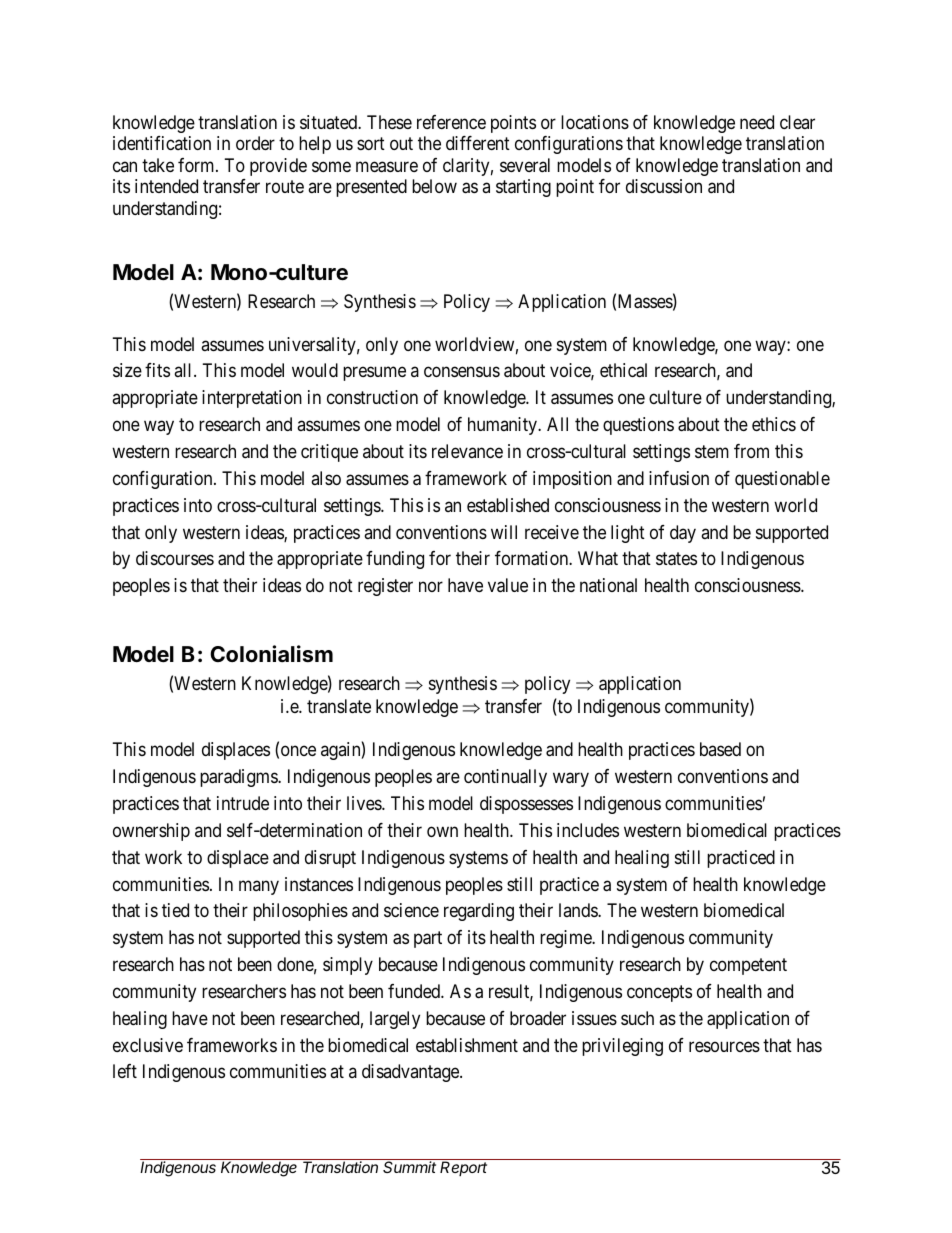 The height and width of the image is (1233, 952). I want to click on different, so click(478, 143).
